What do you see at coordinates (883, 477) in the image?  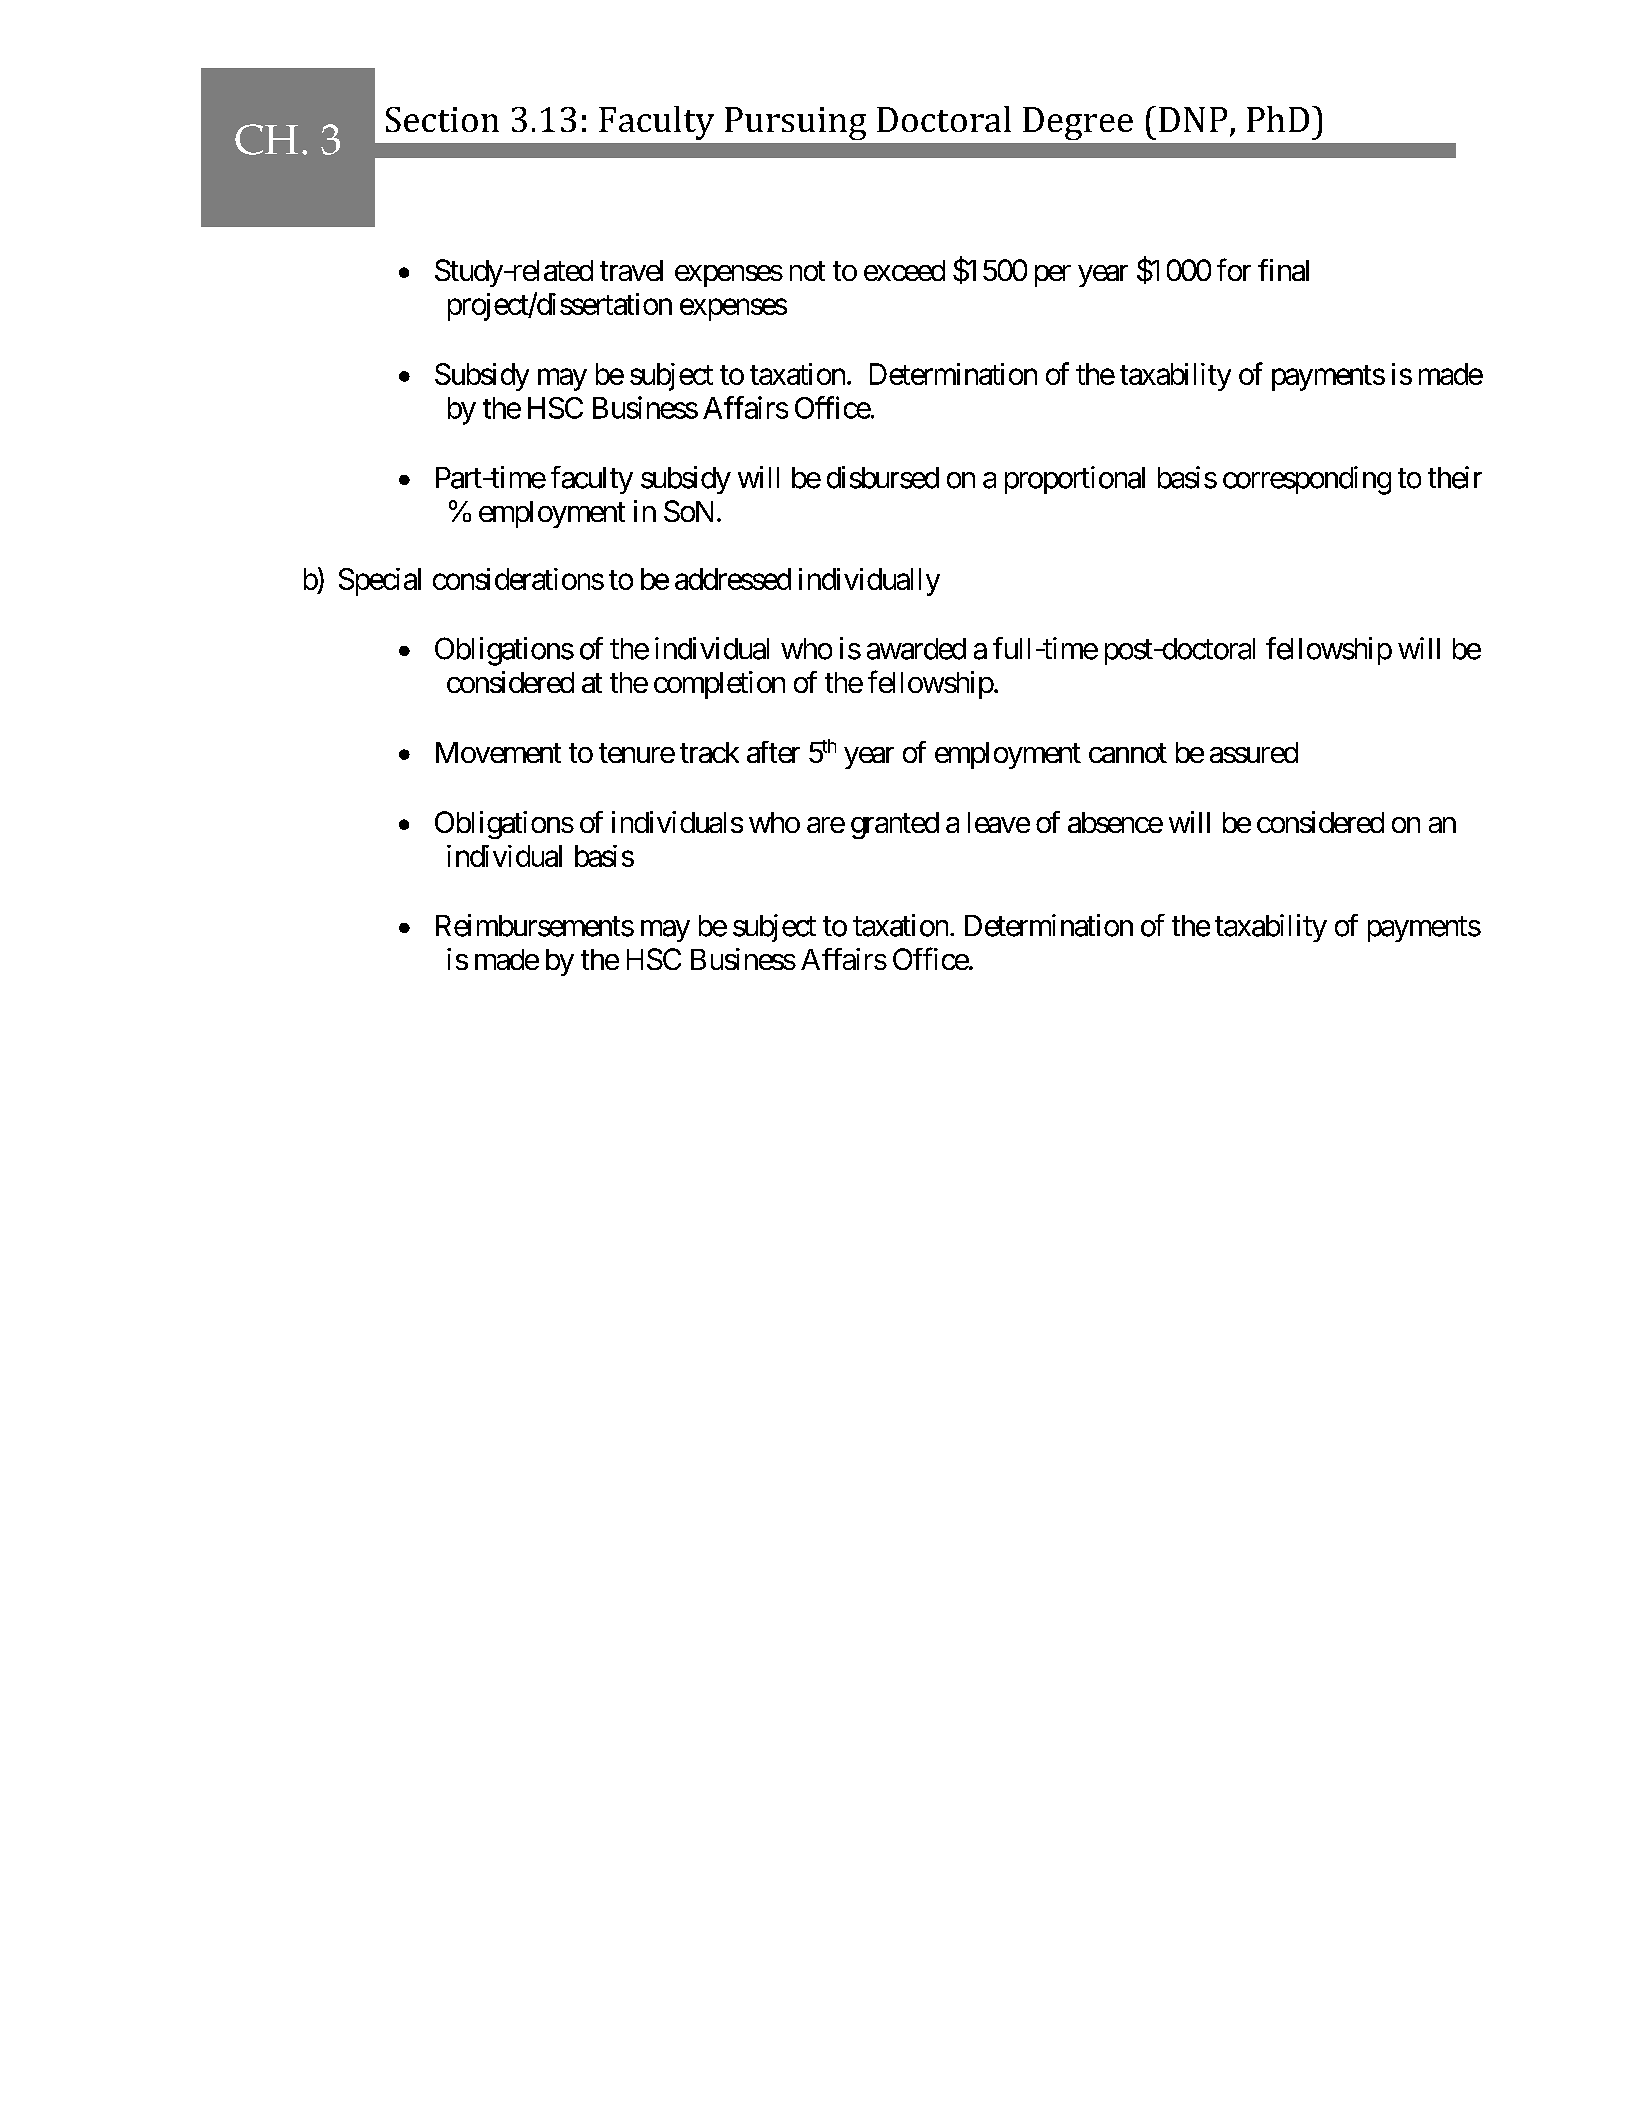 I see `disbursed` at bounding box center [883, 477].
